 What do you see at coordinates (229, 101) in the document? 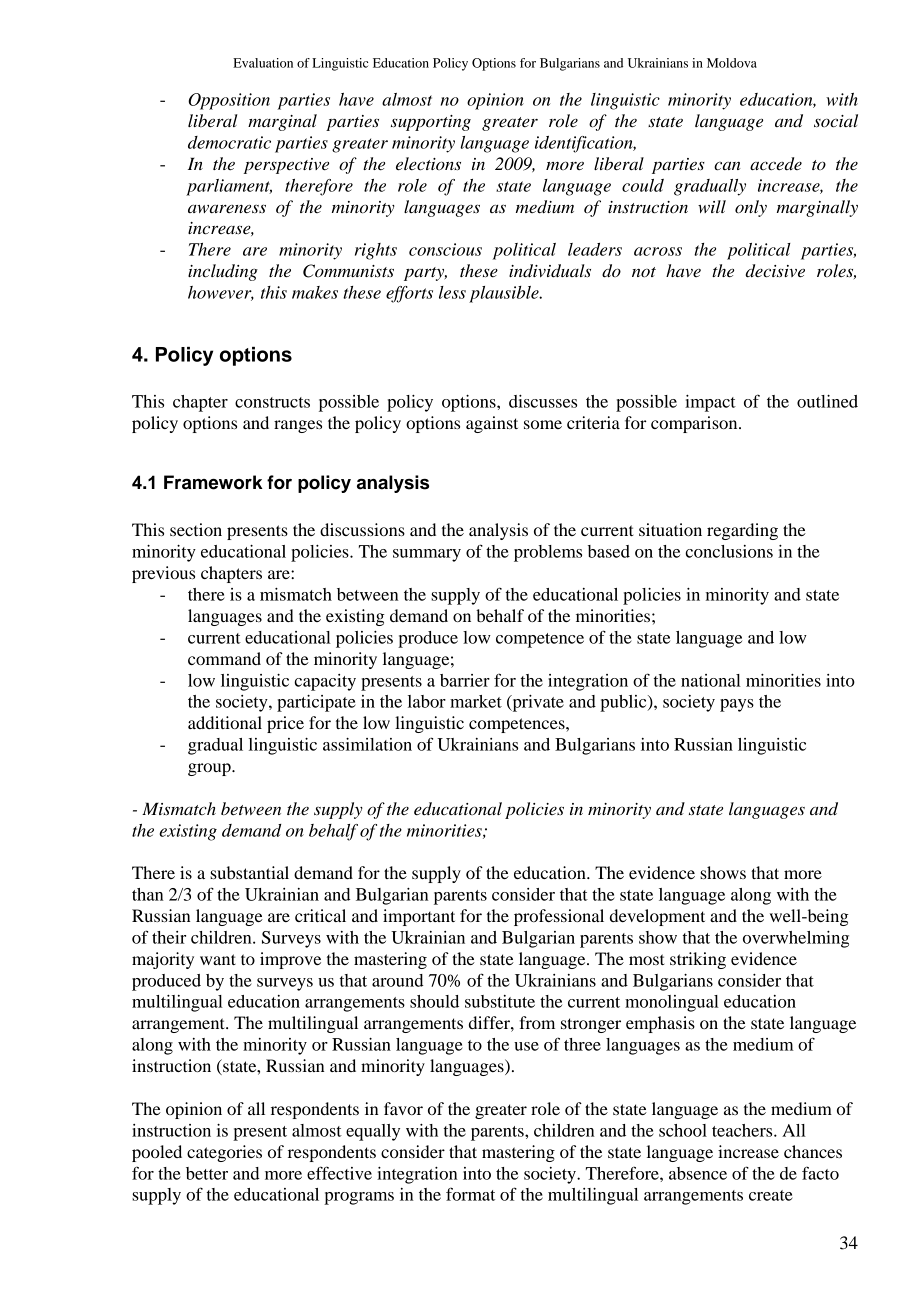
I see `Opposition` at bounding box center [229, 101].
